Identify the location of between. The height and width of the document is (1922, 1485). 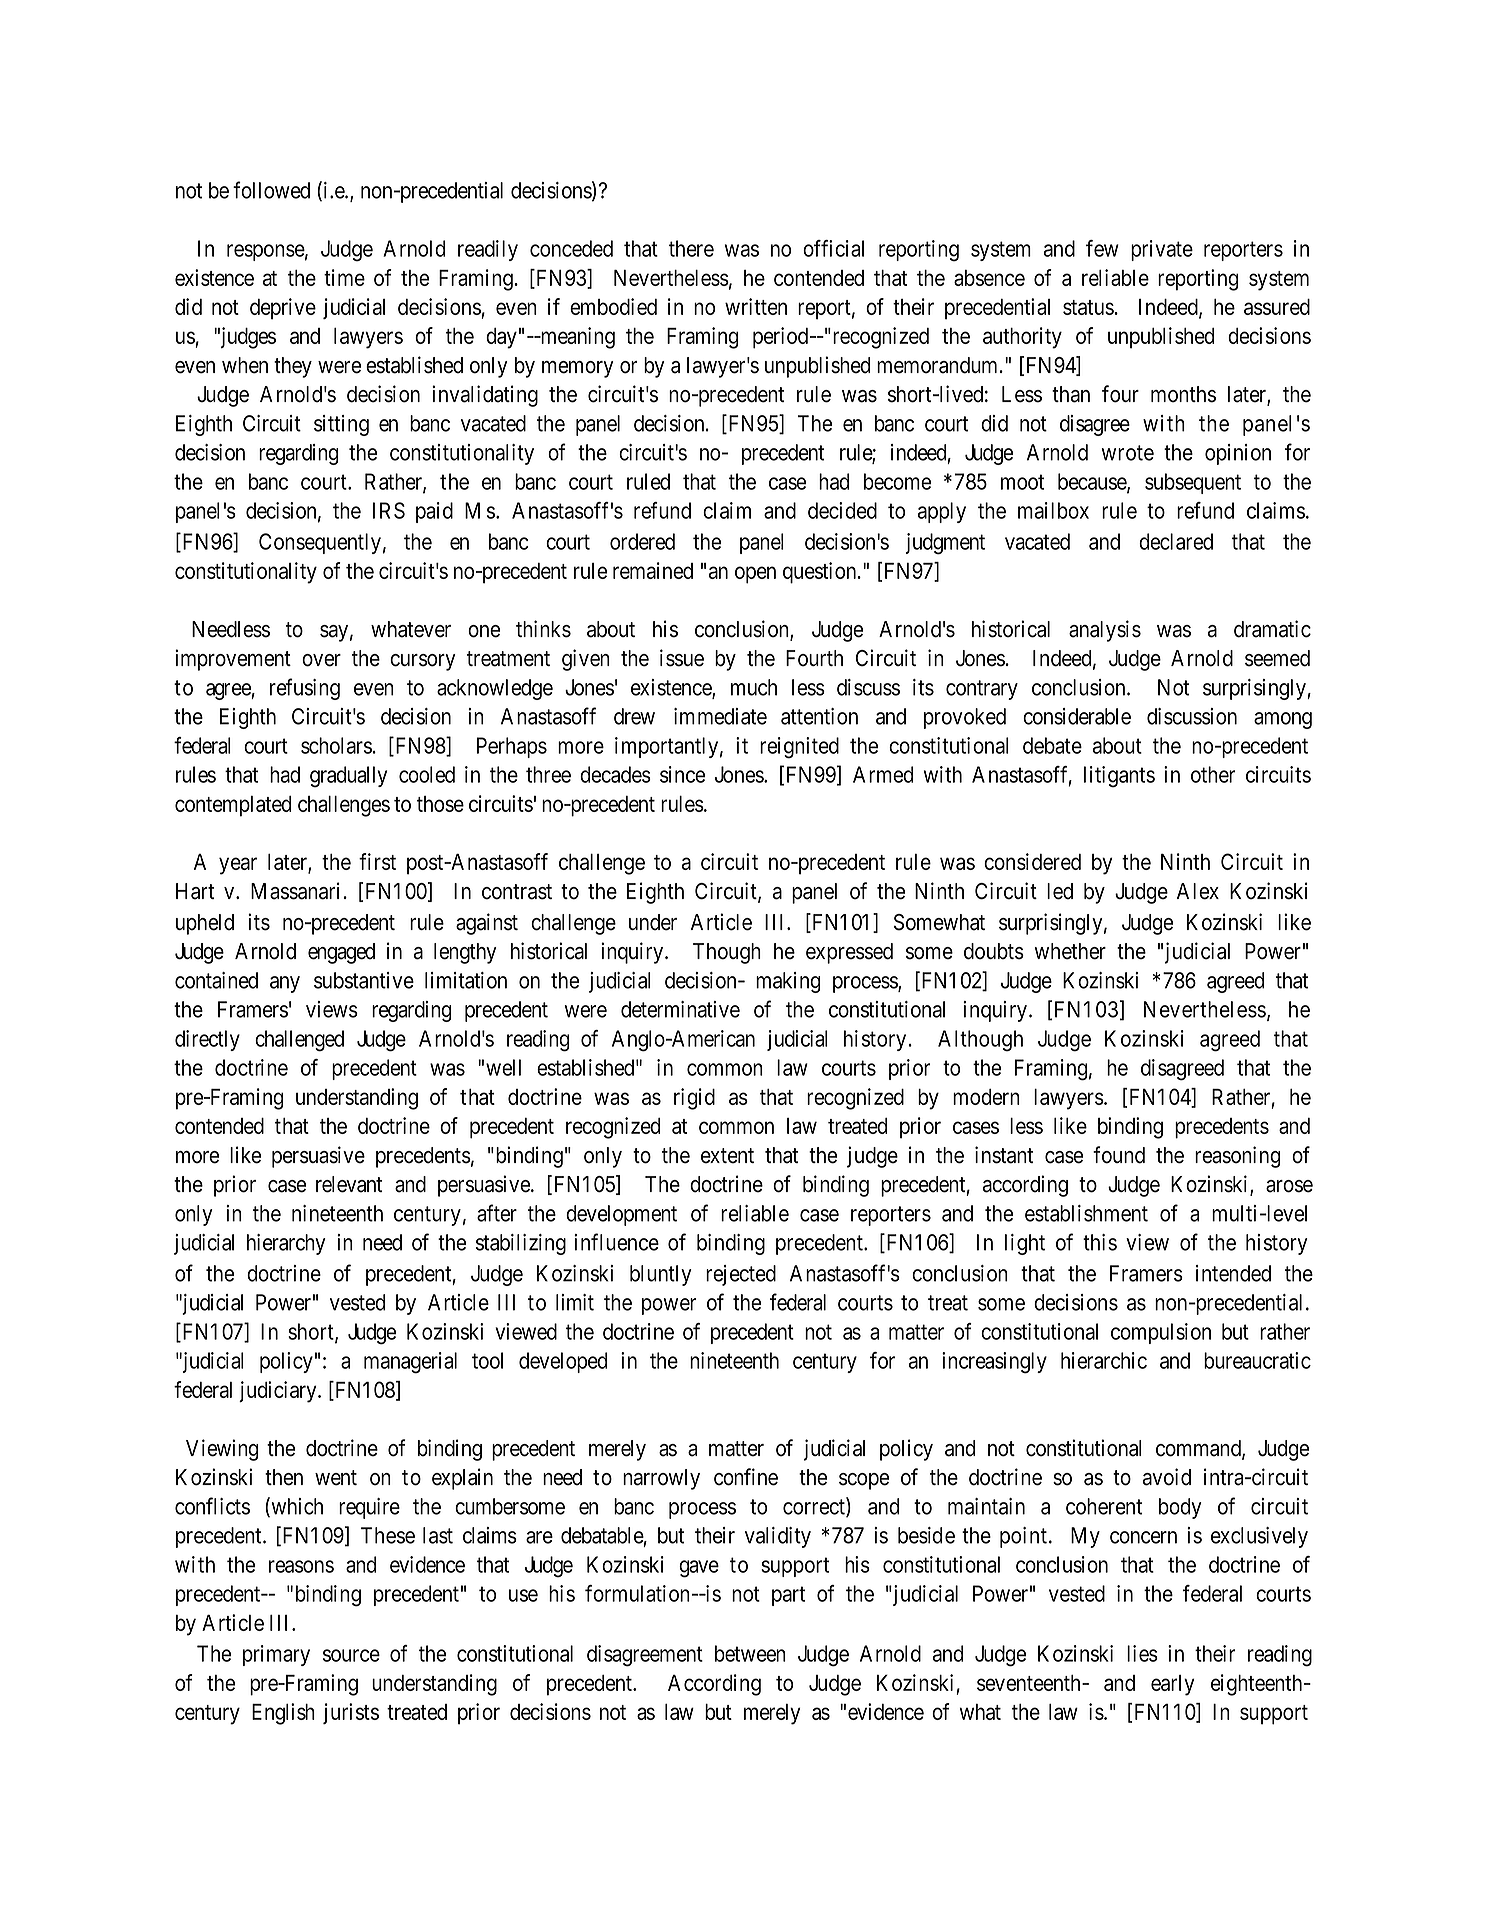
(750, 1653).
